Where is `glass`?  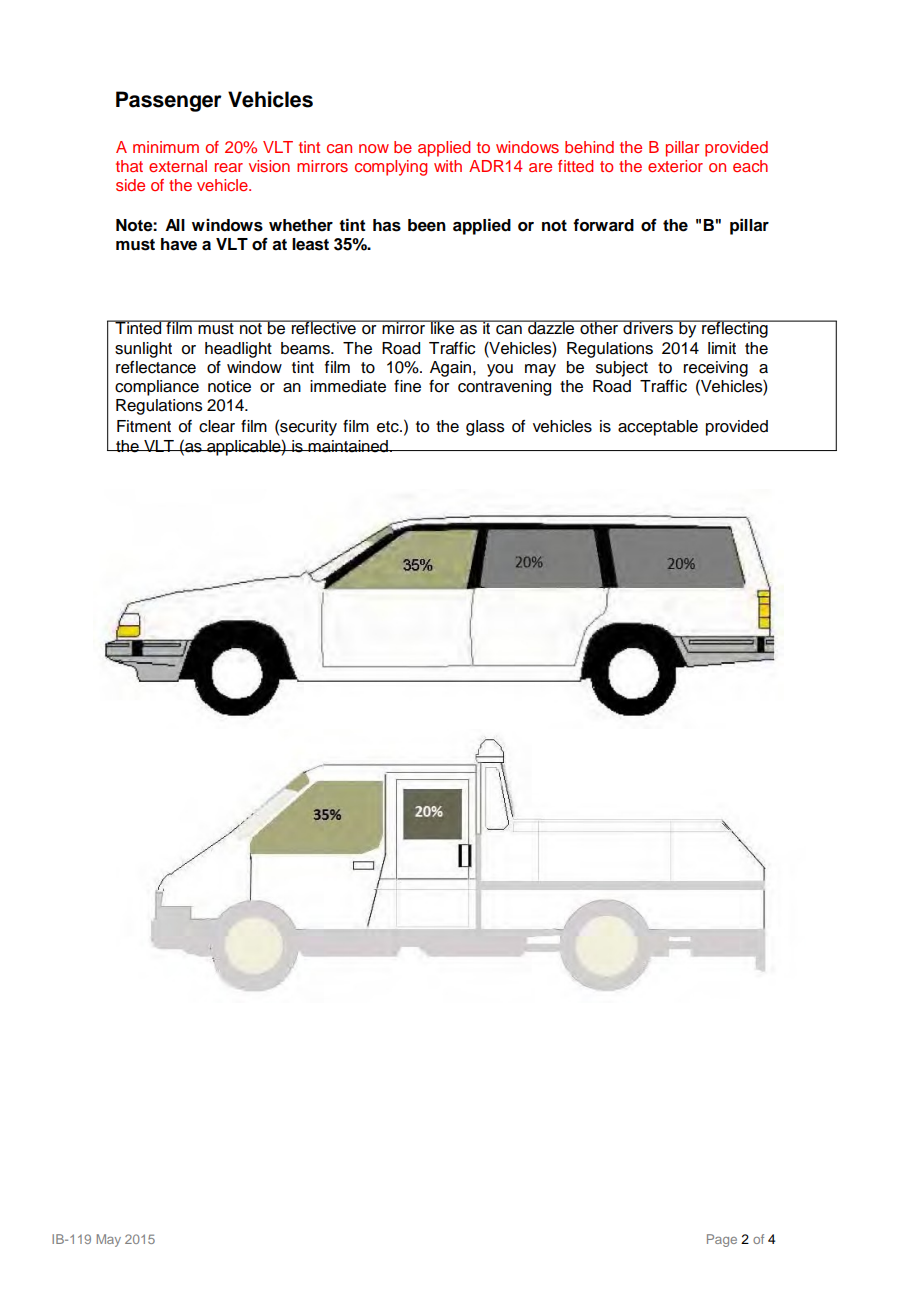 glass is located at coordinates (485, 428).
